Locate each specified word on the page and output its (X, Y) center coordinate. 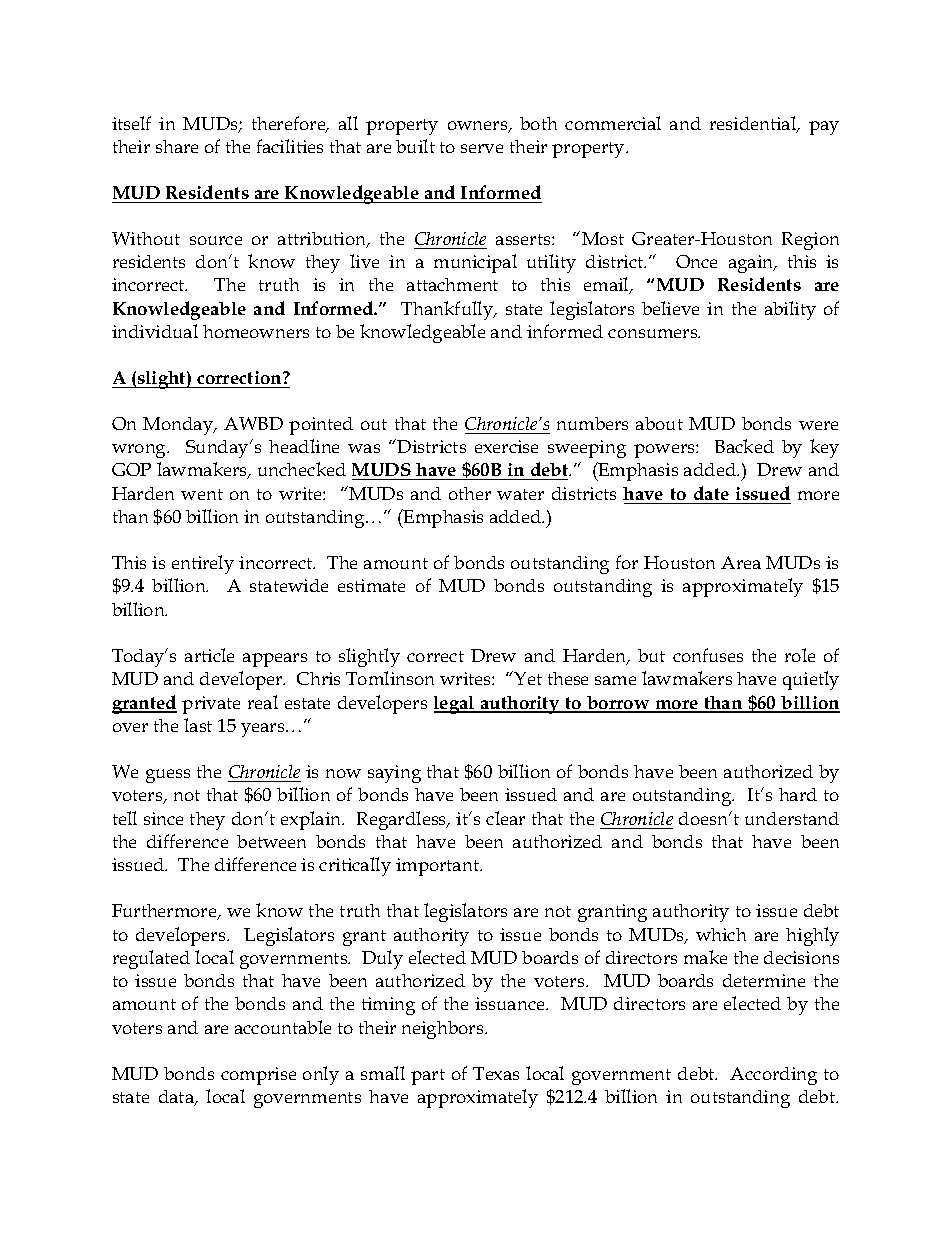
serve (482, 148)
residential (754, 124)
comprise (258, 1076)
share (177, 146)
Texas (496, 1073)
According (773, 1076)
